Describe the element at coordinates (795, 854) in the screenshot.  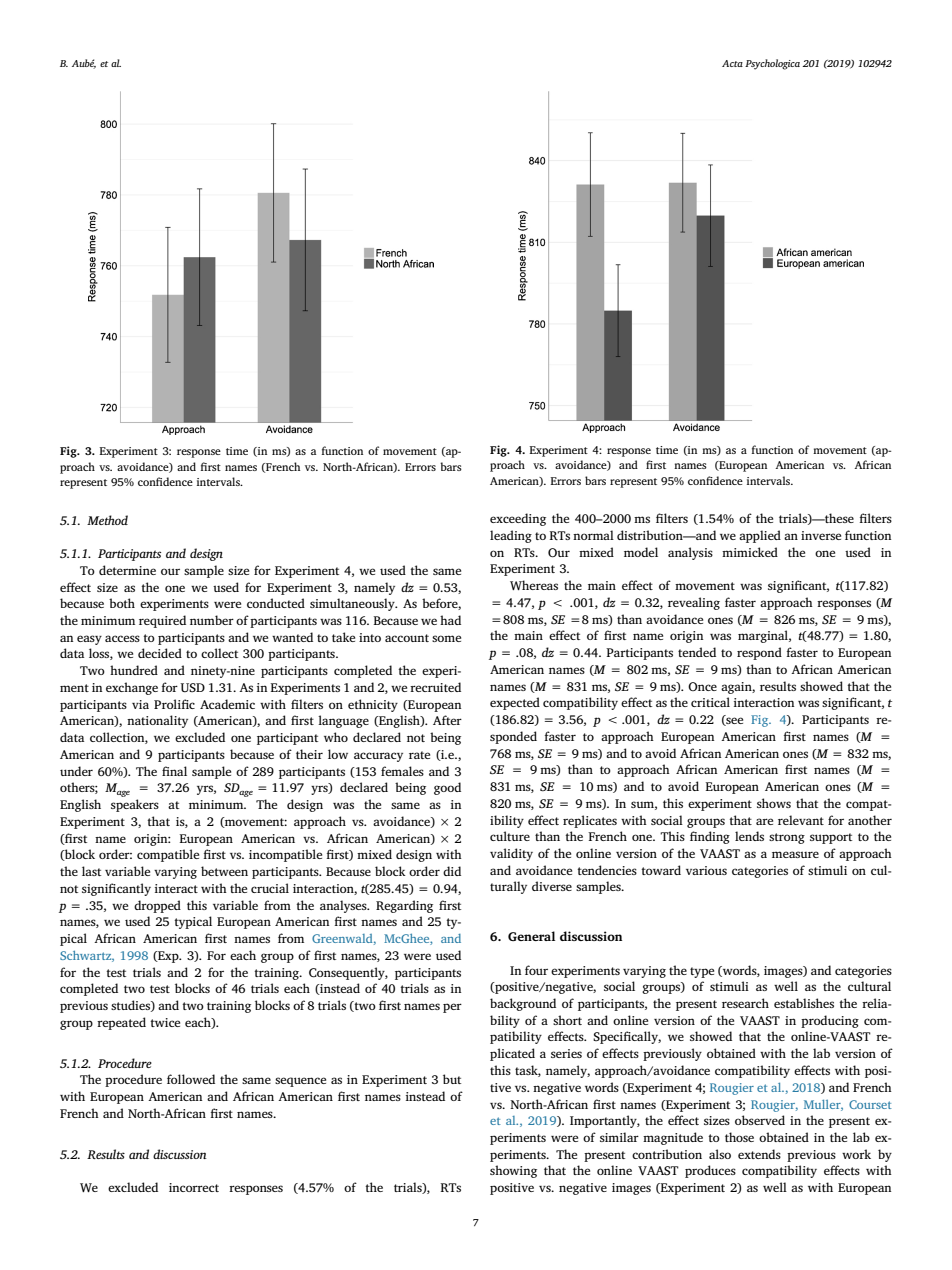
I see `measure` at that location.
